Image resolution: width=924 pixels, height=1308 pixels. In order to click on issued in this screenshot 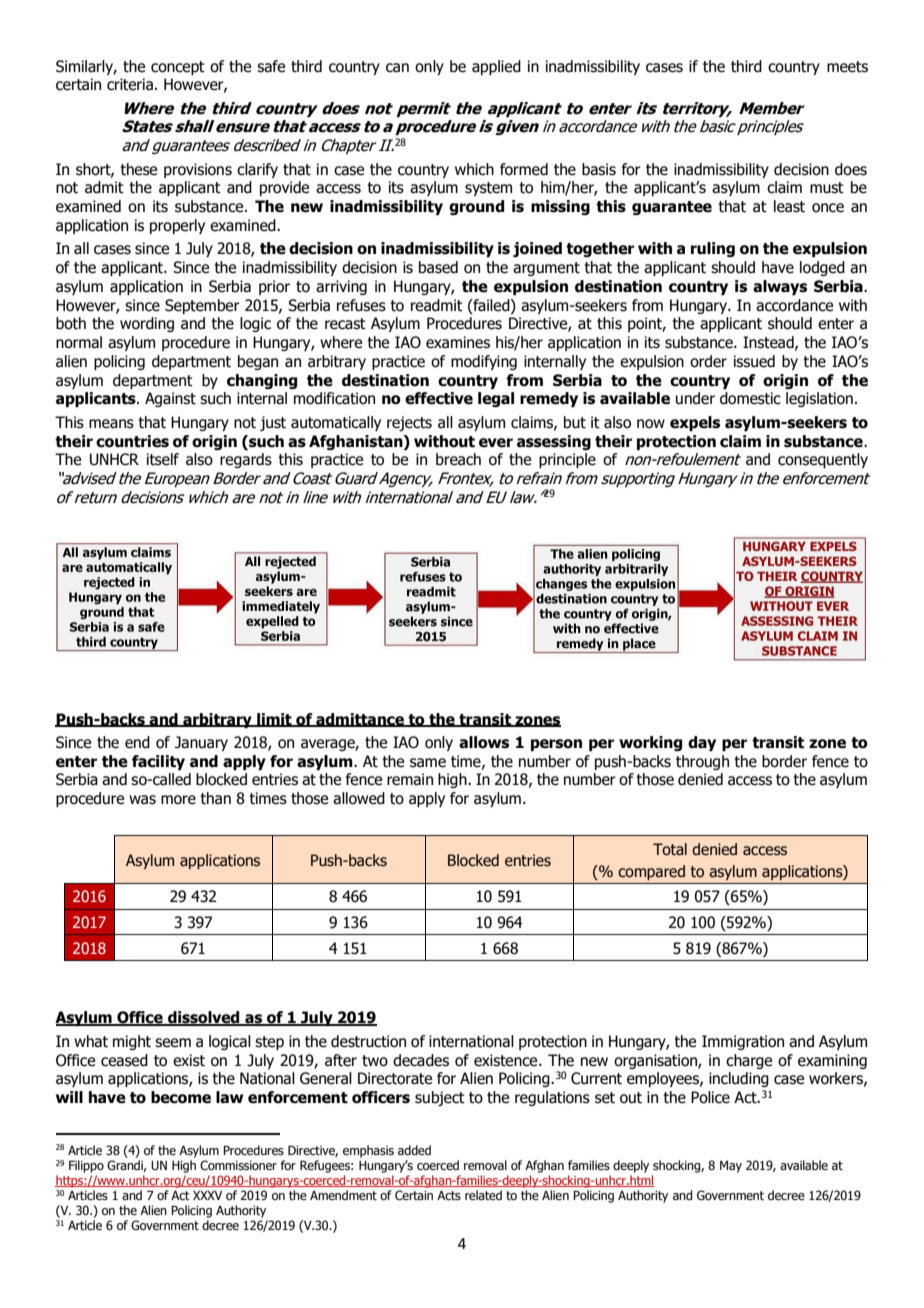, I will do `click(754, 361)`.
